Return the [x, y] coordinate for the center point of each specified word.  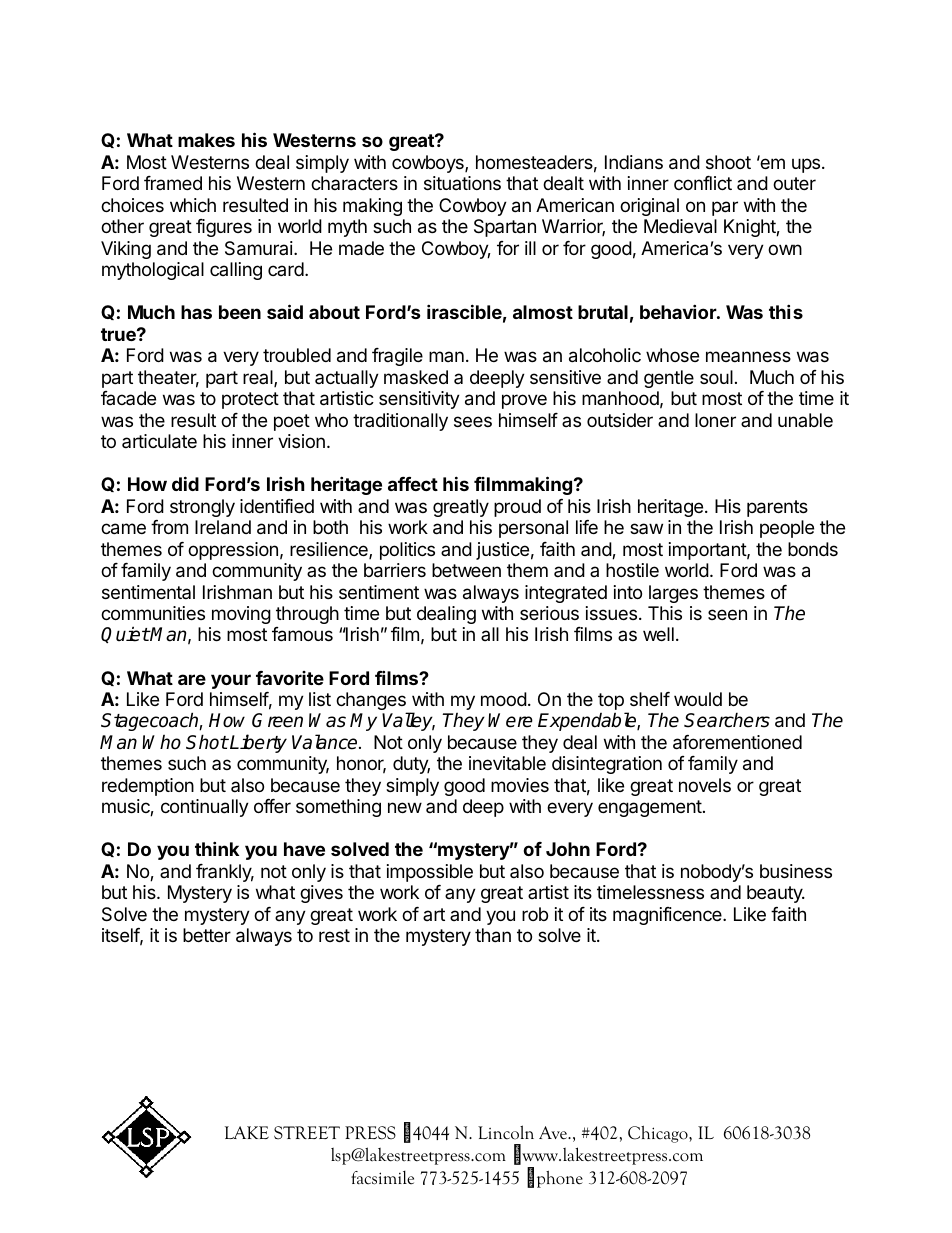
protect [250, 400]
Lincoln [506, 1132]
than [493, 935]
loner [715, 420]
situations [462, 183]
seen [727, 614]
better [207, 935]
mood [504, 699]
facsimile [382, 1177]
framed [173, 183]
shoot [728, 162]
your [231, 681]
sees [473, 421]
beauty [775, 894]
